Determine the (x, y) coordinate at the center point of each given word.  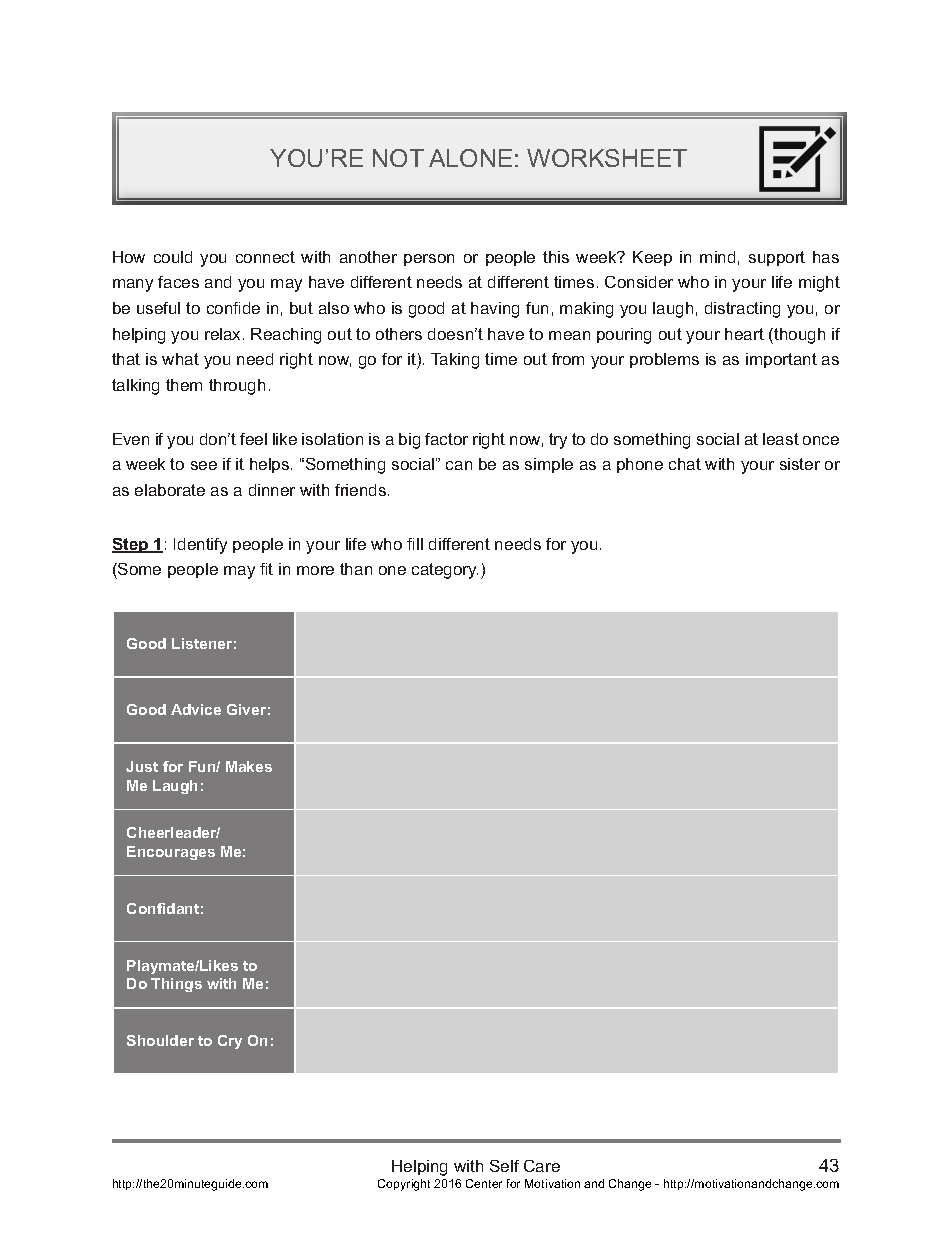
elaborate (170, 490)
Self (504, 1166)
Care (542, 1166)
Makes (249, 766)
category (445, 571)
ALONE (470, 158)
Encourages (171, 853)
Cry (230, 1042)
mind (717, 257)
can (459, 465)
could (173, 257)
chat (685, 464)
